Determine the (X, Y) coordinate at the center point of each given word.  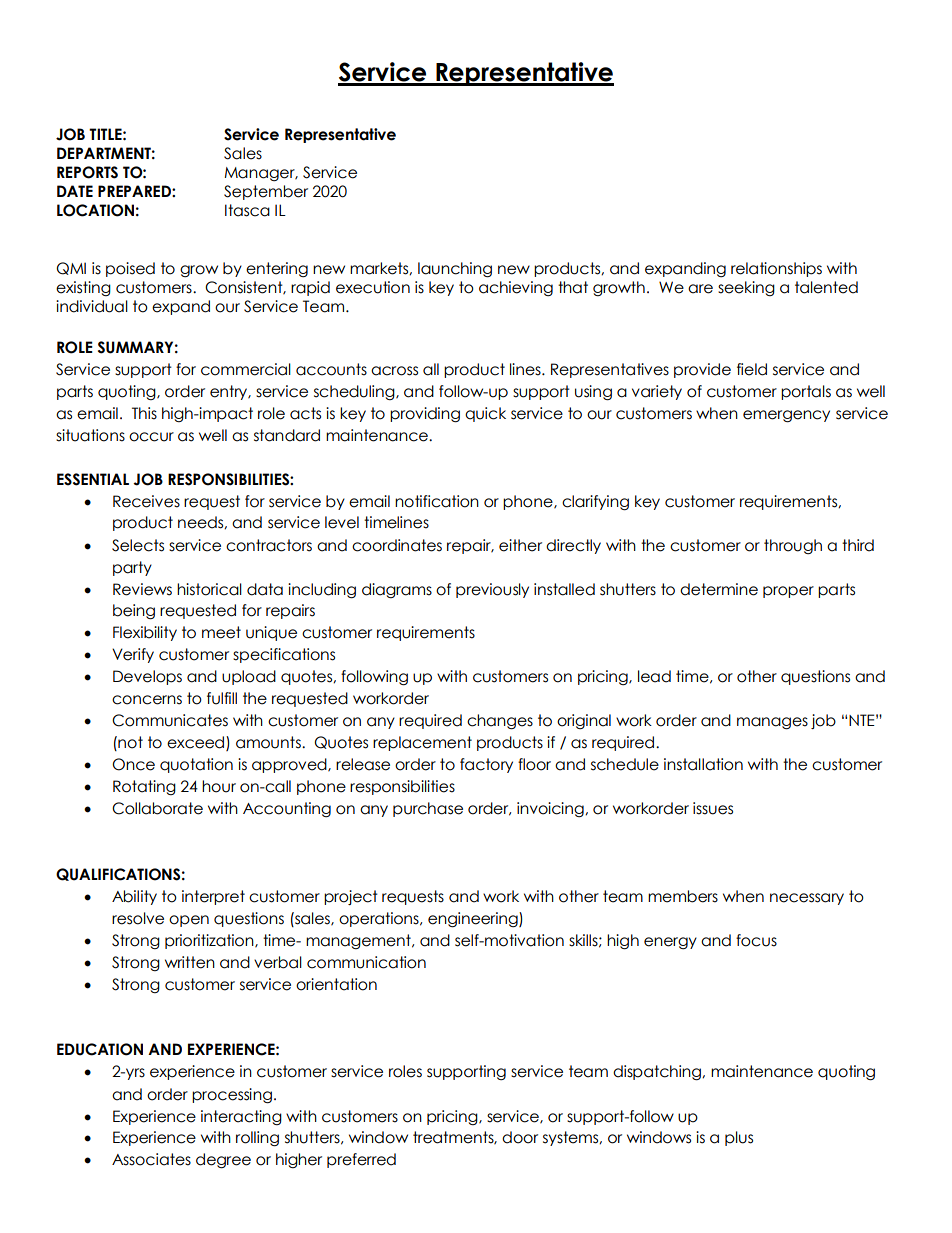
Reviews (142, 589)
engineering (474, 920)
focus (756, 940)
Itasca (247, 210)
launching (455, 270)
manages (772, 723)
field (752, 369)
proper (788, 592)
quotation (196, 765)
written (190, 962)
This (144, 413)
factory (486, 765)
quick (485, 414)
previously (492, 590)
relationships (776, 269)
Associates (151, 1159)
